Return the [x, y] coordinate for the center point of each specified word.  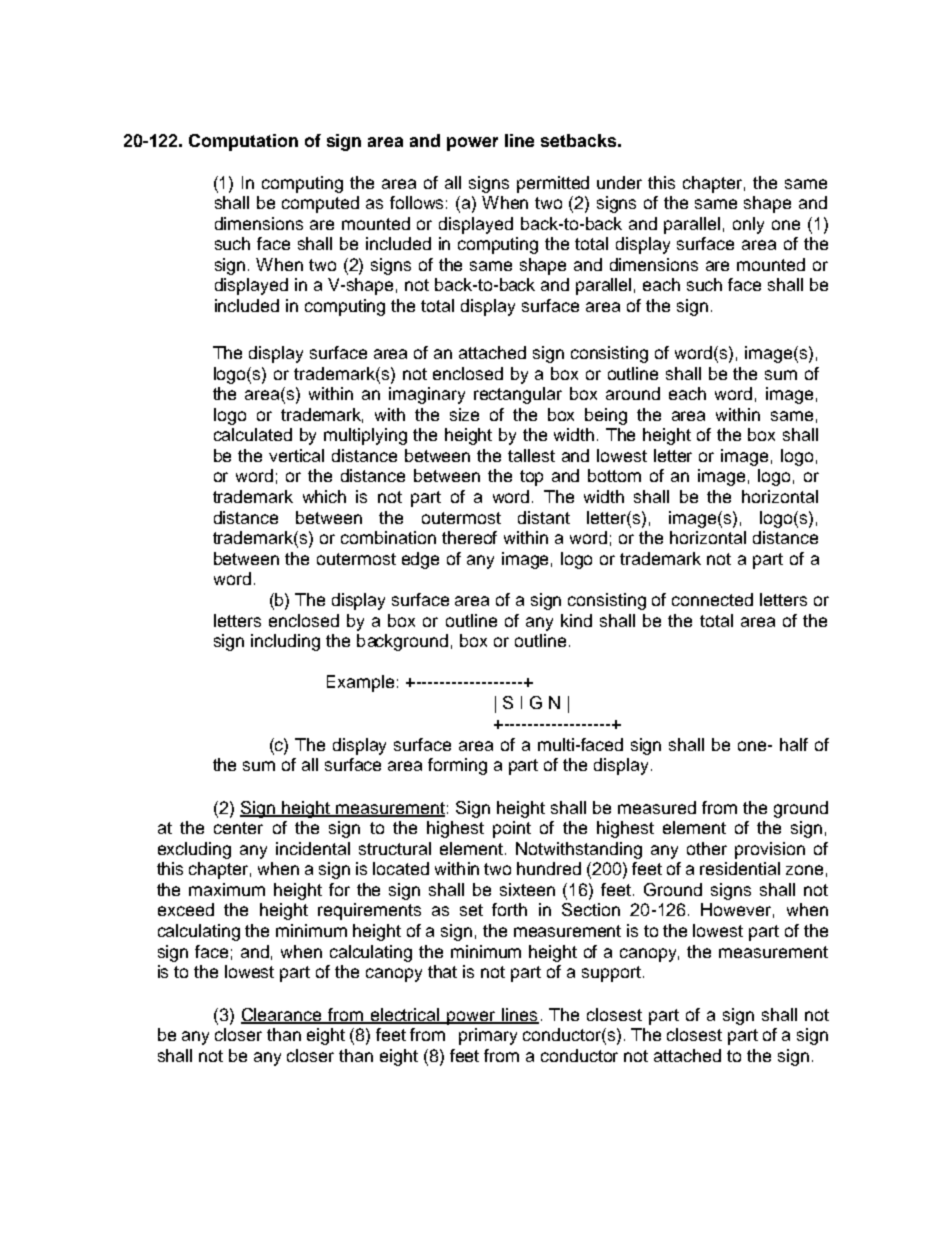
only [748, 225]
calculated [253, 434]
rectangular [518, 395]
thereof [469, 537]
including [285, 642]
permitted [553, 184]
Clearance [282, 1015]
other [707, 848]
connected [712, 599]
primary [488, 1036]
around [633, 393]
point [512, 829]
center [238, 828]
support [611, 974]
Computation [243, 142]
